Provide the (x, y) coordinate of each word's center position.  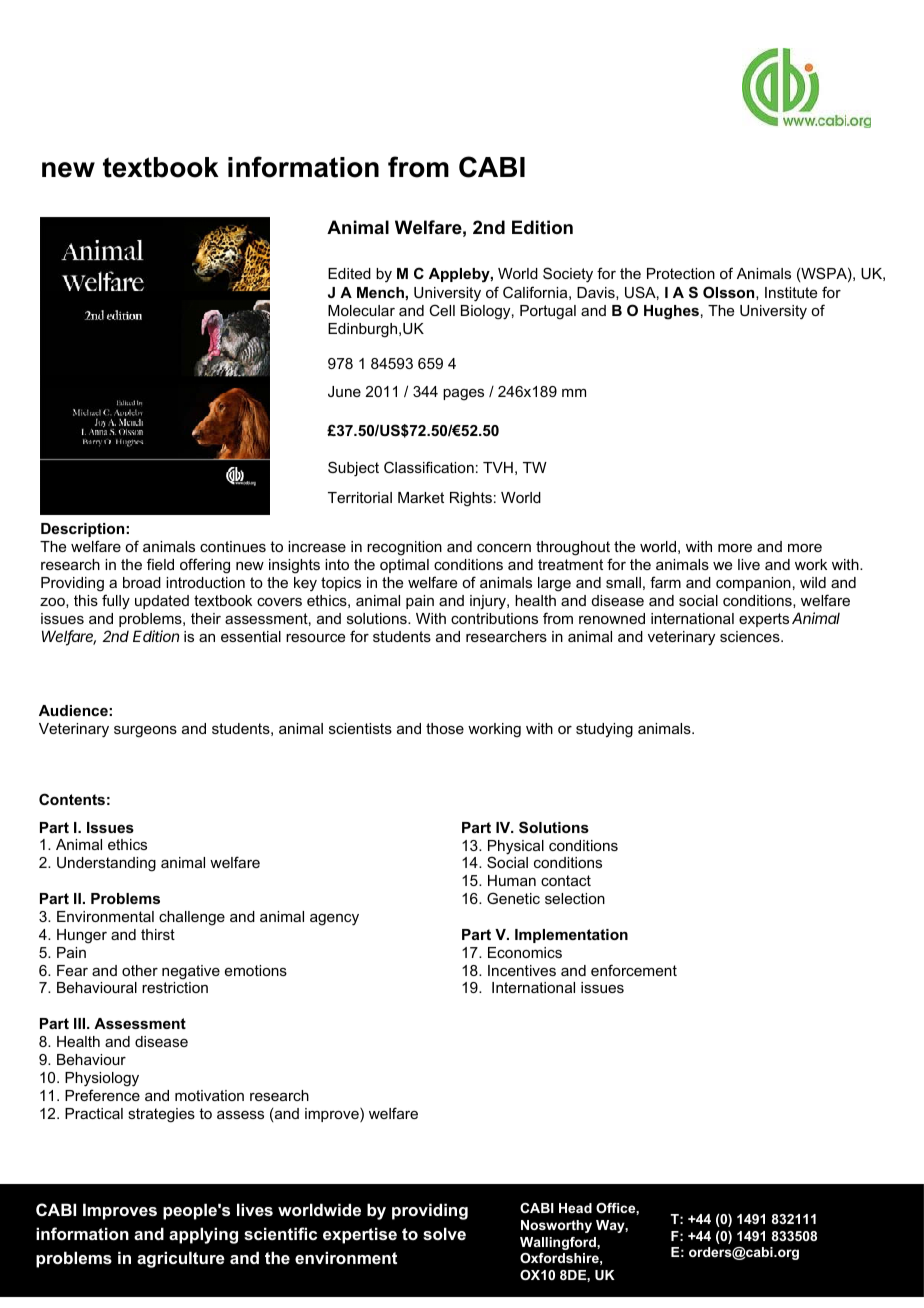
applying (203, 1235)
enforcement (634, 970)
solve (444, 1233)
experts (764, 620)
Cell (442, 310)
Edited (349, 273)
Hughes (671, 312)
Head (575, 1208)
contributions (494, 618)
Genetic (513, 898)
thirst (158, 934)
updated (162, 602)
